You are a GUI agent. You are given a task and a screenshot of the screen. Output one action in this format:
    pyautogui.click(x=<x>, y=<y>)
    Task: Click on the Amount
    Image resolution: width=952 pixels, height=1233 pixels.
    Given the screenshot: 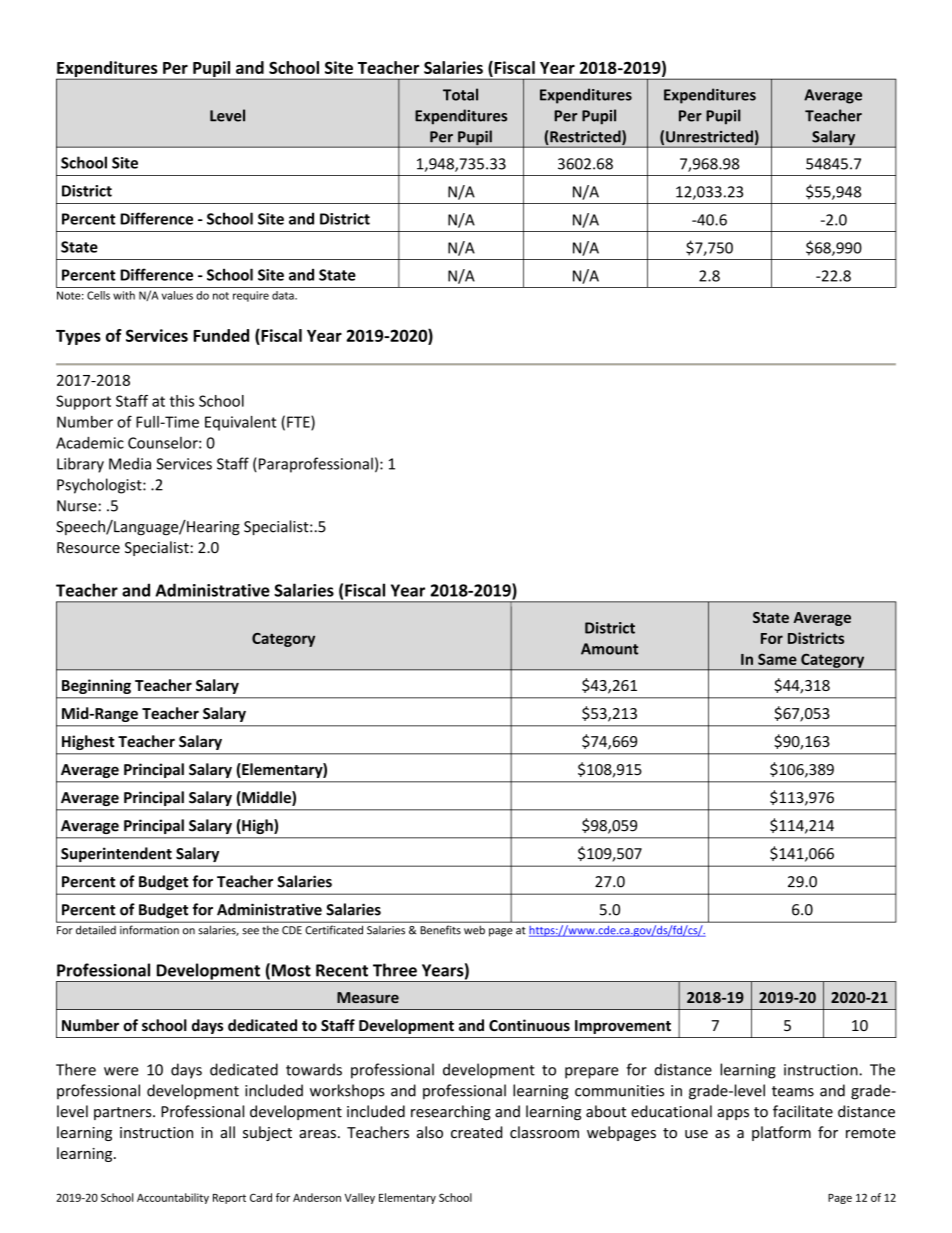 What is the action you would take?
    pyautogui.click(x=609, y=649)
